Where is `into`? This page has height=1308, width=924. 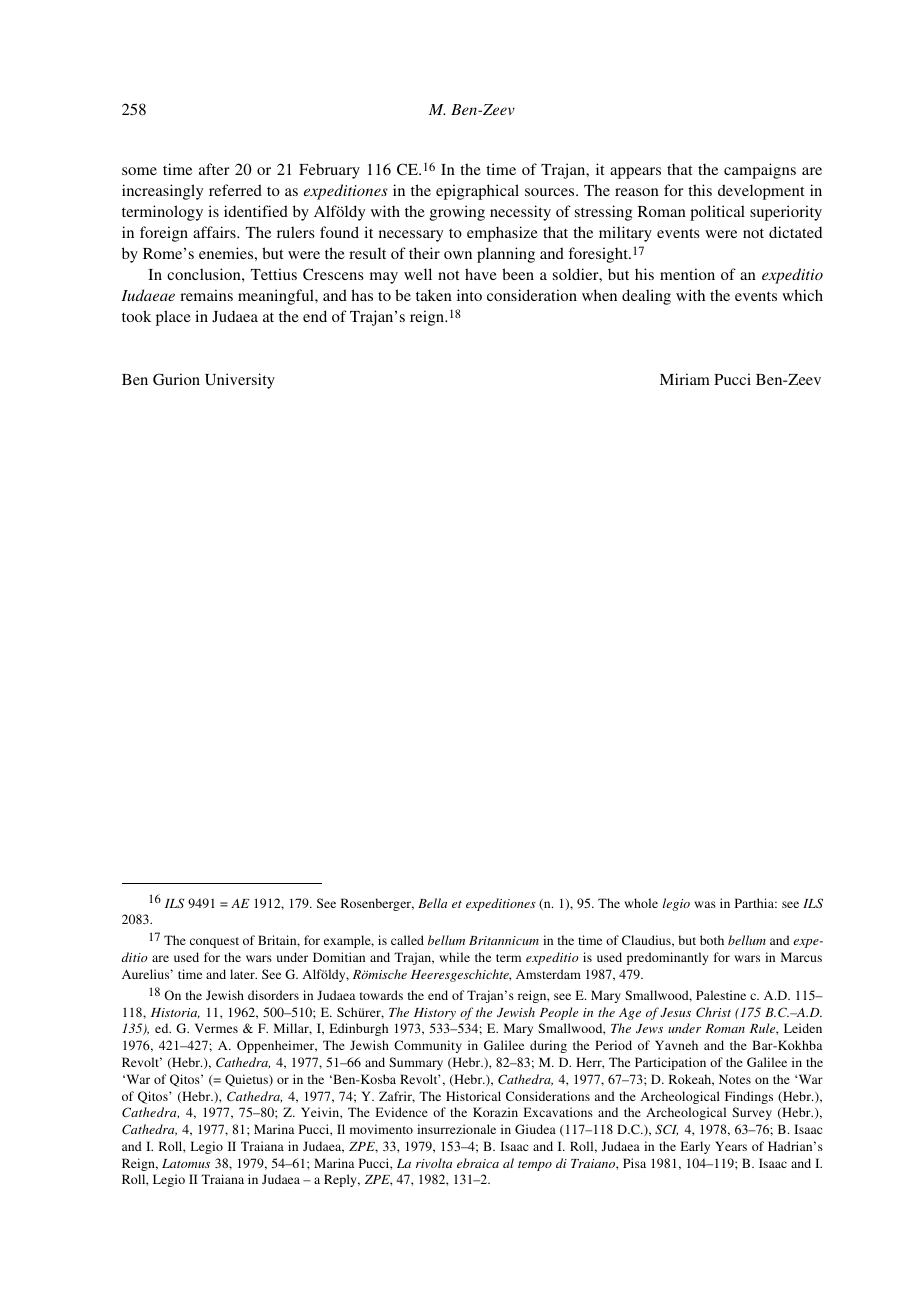 into is located at coordinates (469, 295).
